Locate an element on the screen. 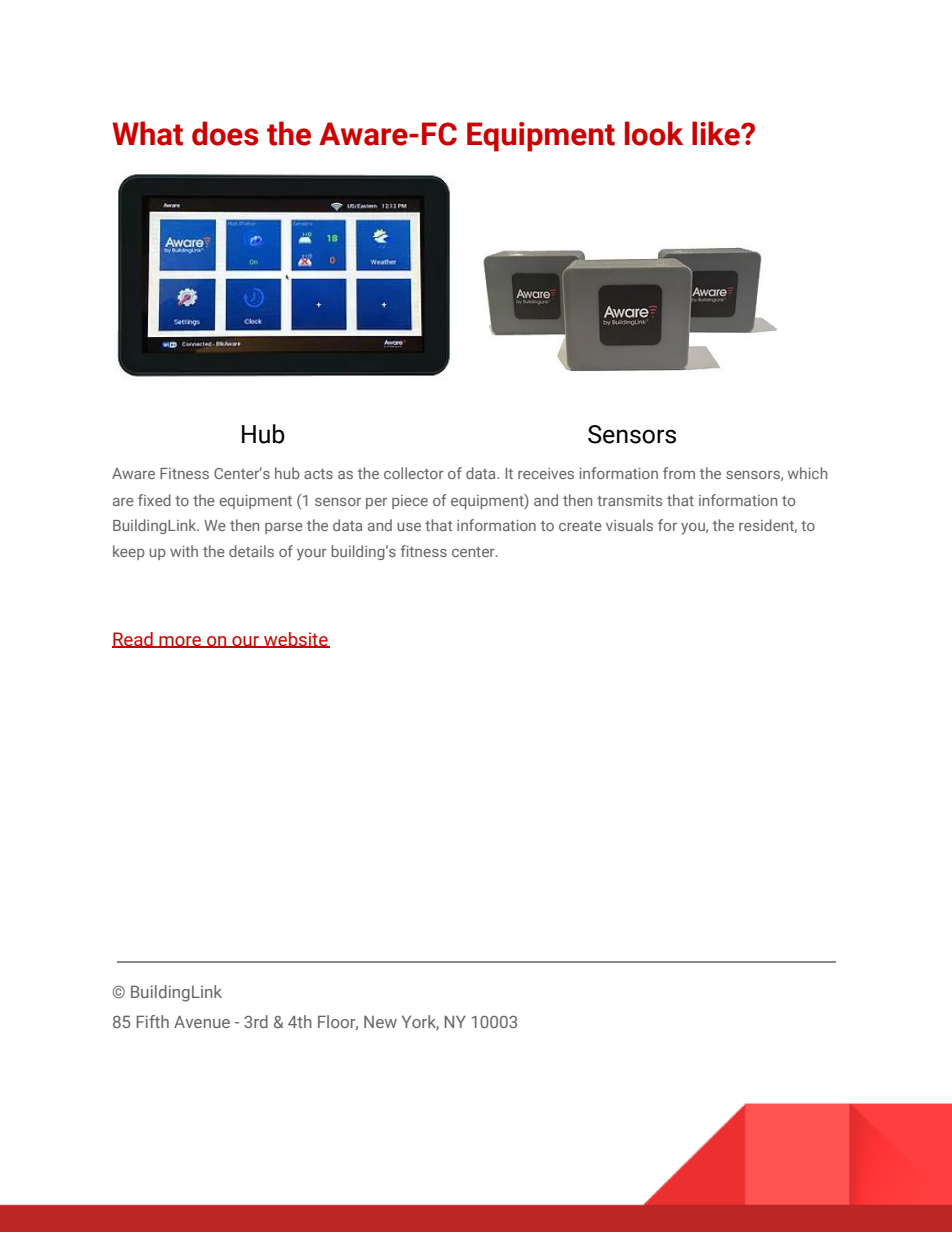  look is located at coordinates (654, 133).
